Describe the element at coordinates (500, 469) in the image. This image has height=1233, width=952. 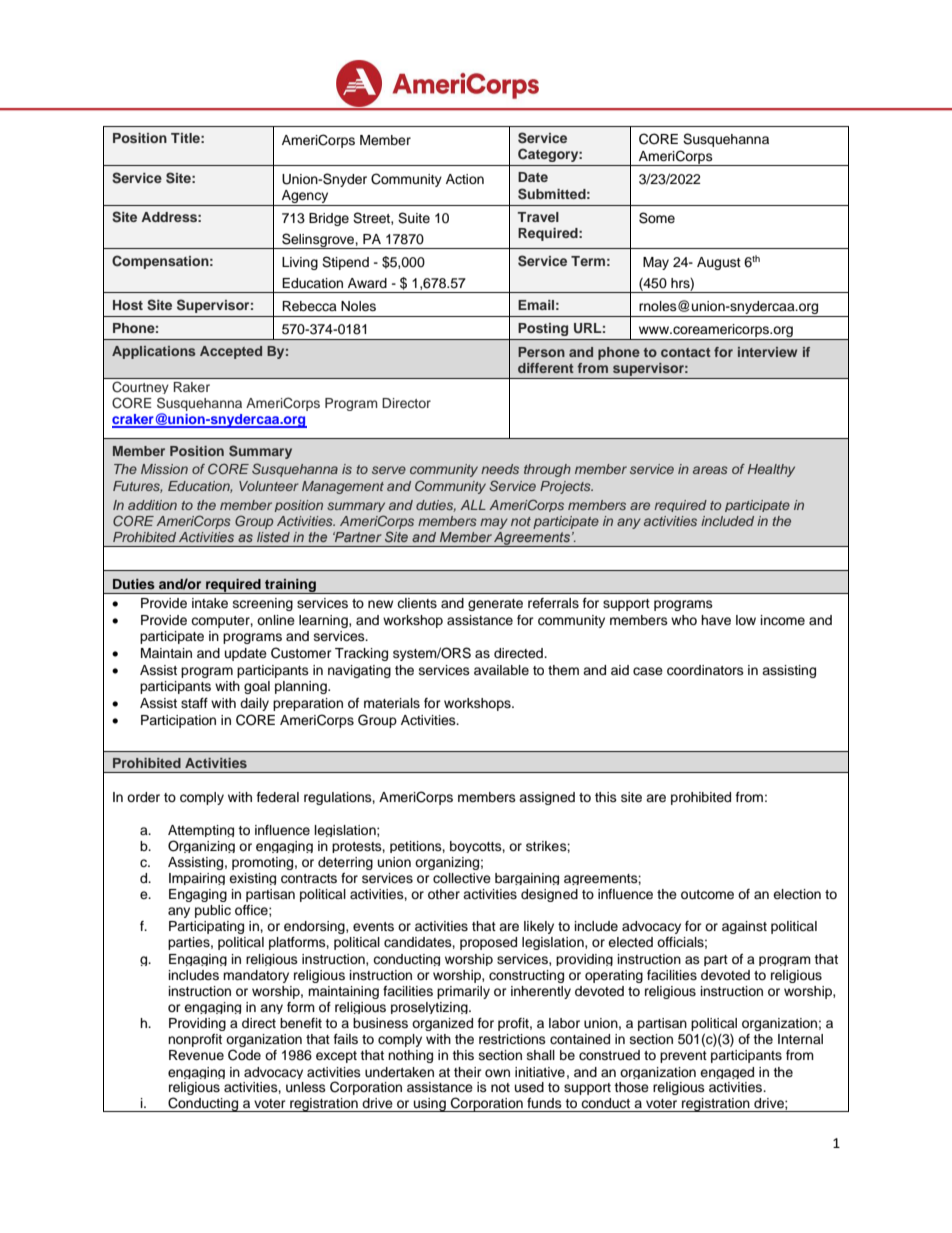
I see `needs` at that location.
